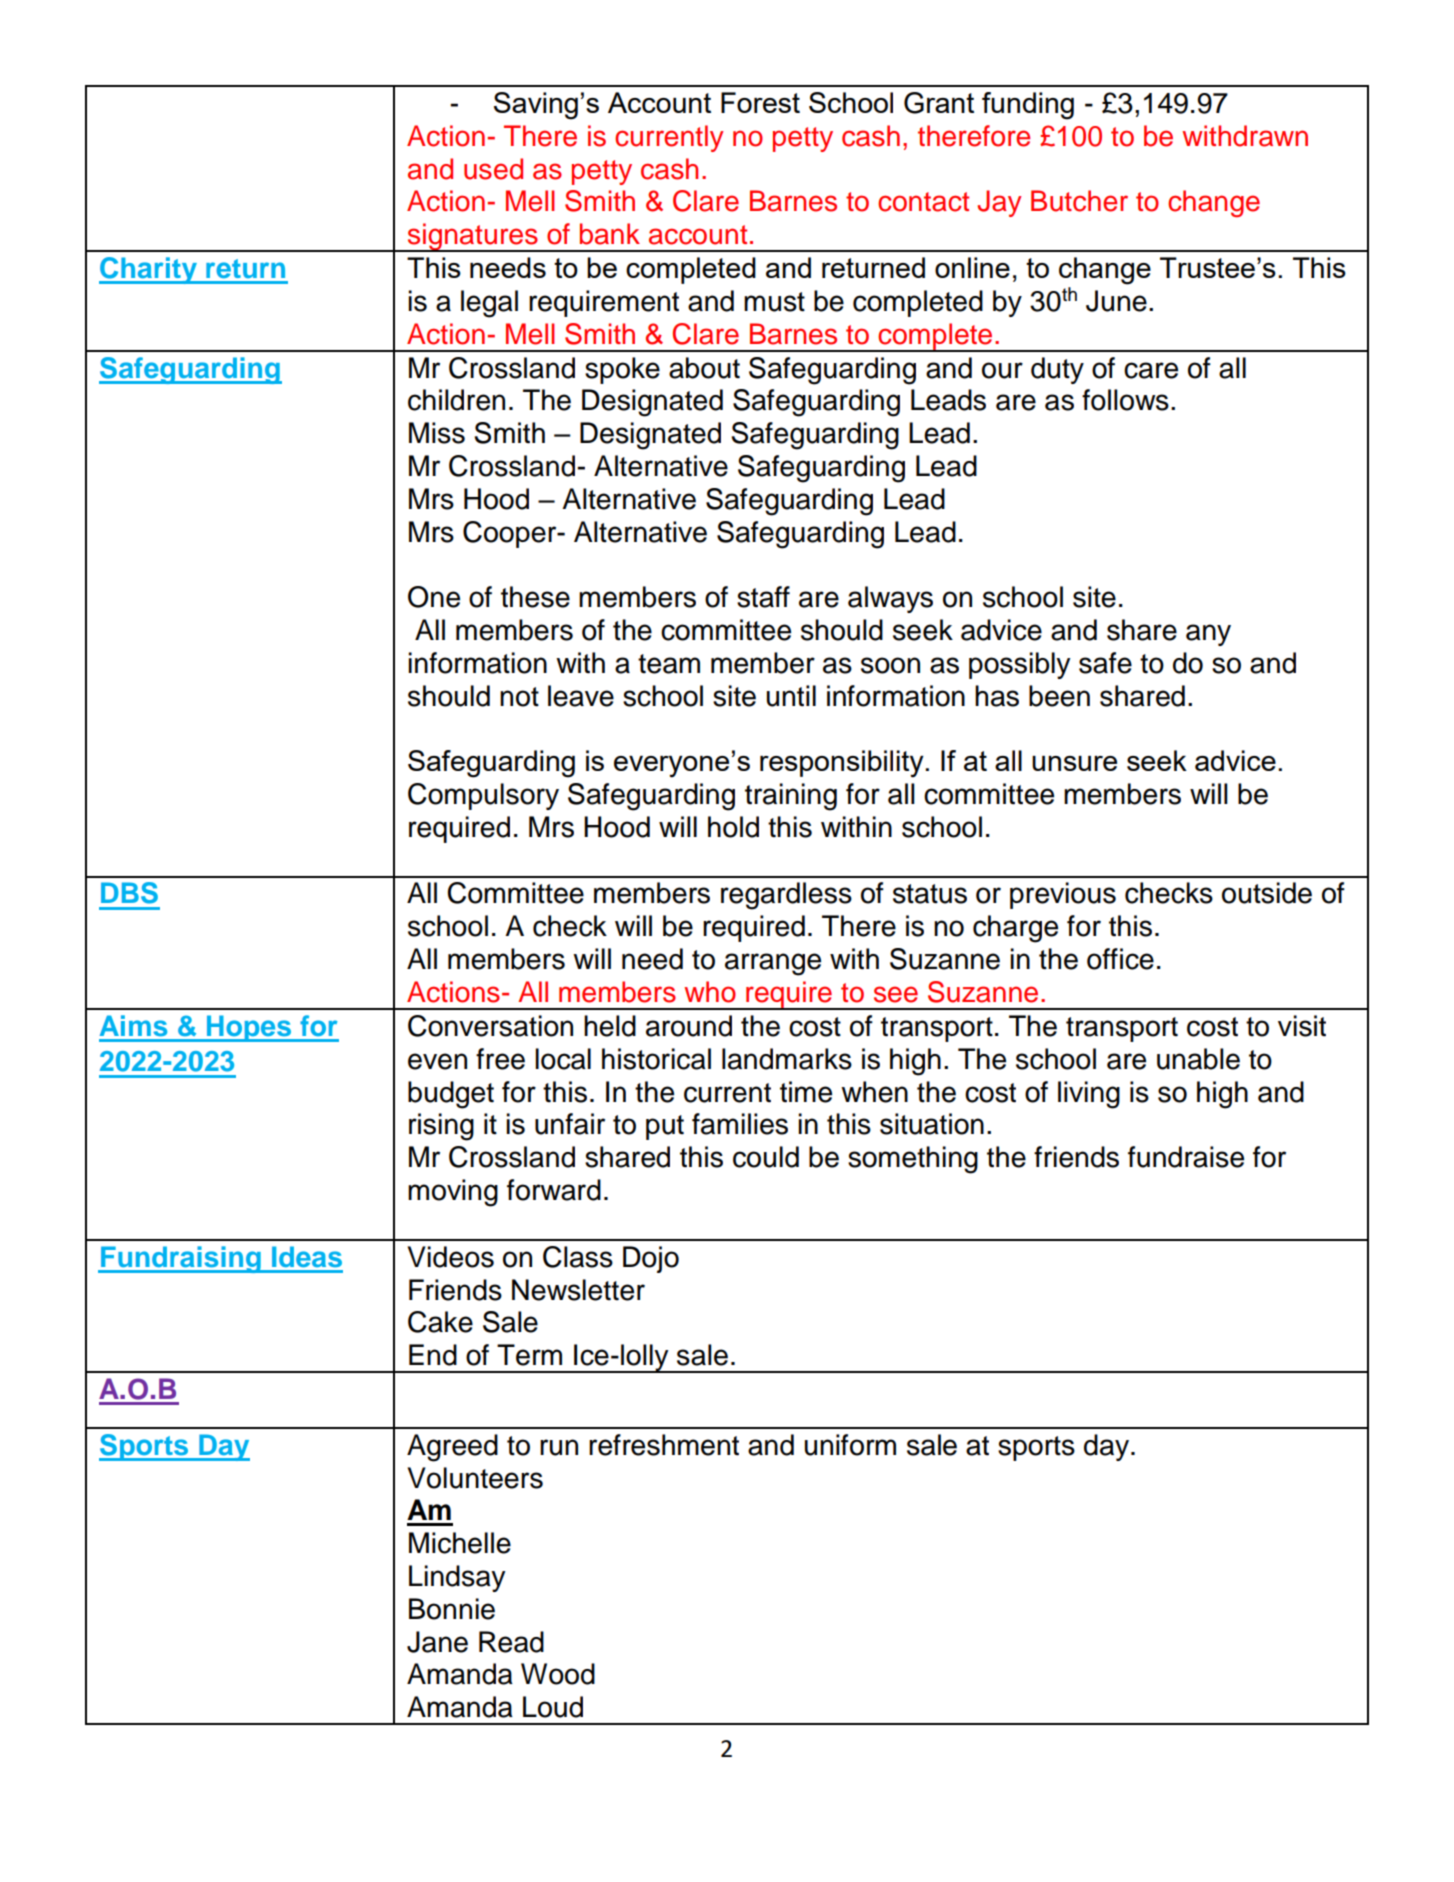 The width and height of the page is (1454, 1882). Describe the element at coordinates (786, 896) in the page. I see `regardless` at that location.
